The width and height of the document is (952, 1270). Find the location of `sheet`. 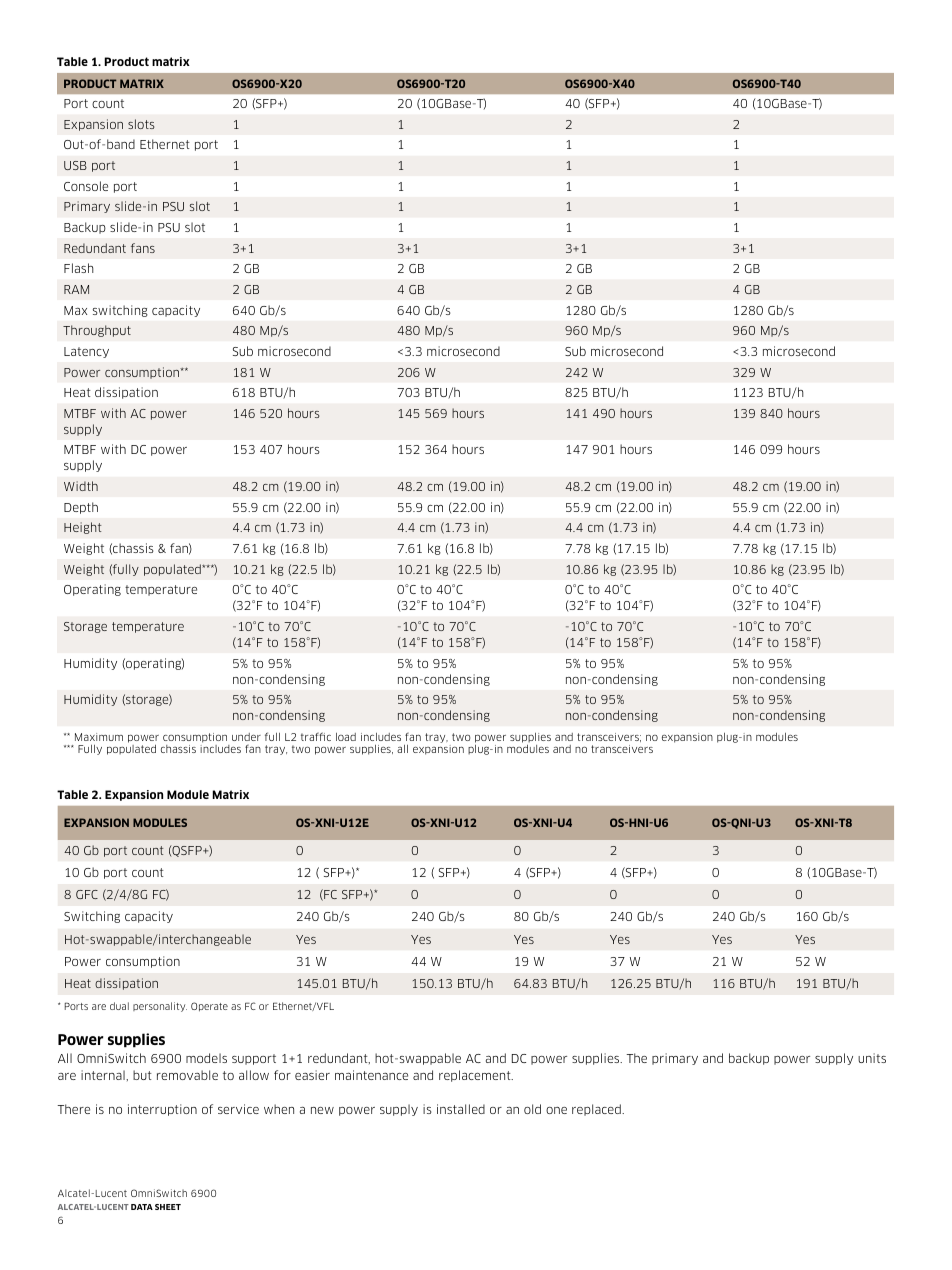

sheet is located at coordinates (168, 1207).
